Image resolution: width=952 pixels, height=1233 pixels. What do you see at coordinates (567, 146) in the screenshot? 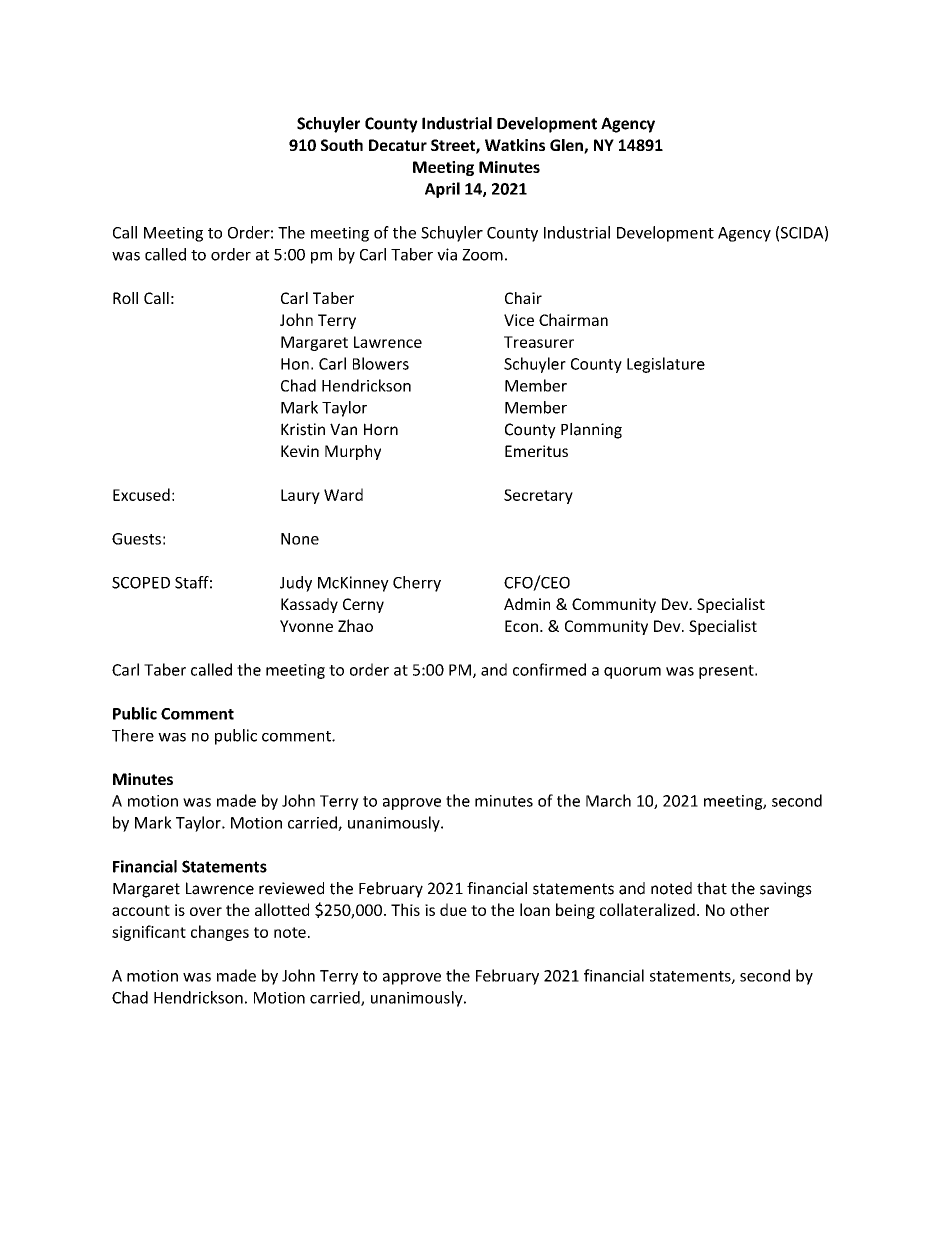
I see `Glen` at bounding box center [567, 146].
